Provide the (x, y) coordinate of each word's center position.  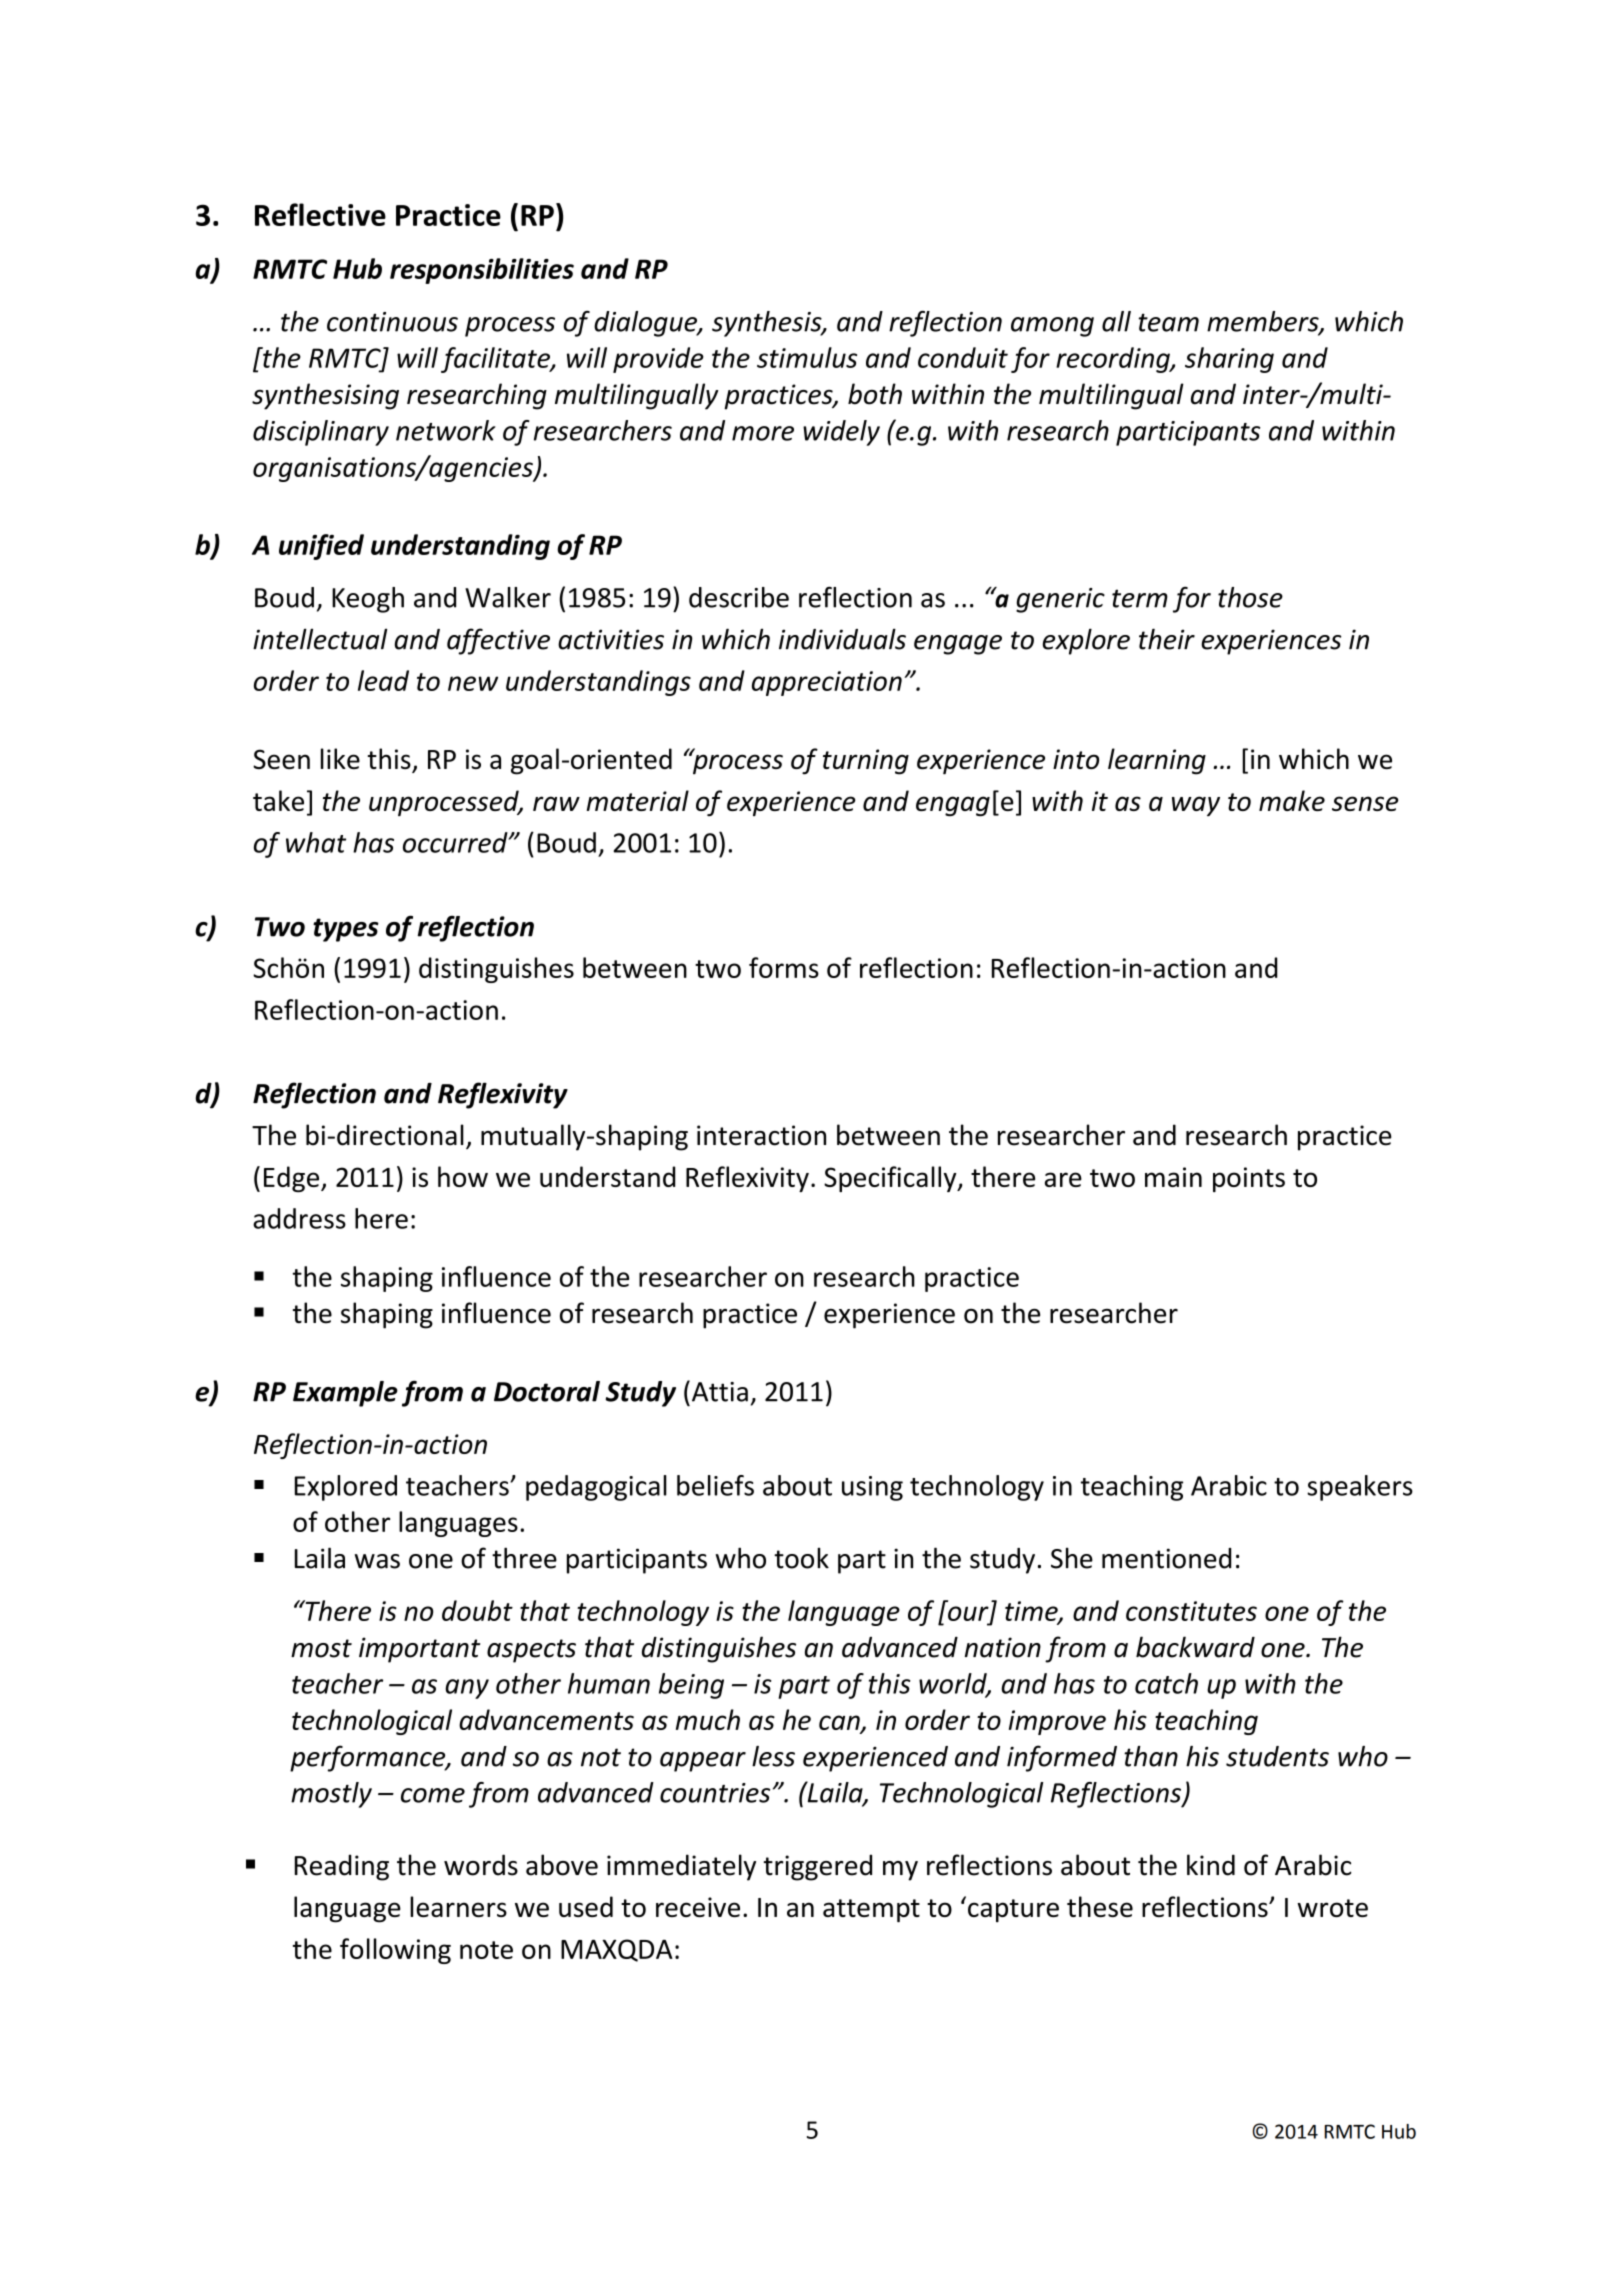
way (1196, 806)
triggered (818, 1867)
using (872, 1488)
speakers (1360, 1488)
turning (866, 762)
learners (458, 1906)
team (1168, 322)
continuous (392, 322)
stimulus (807, 357)
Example (345, 1394)
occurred (456, 842)
